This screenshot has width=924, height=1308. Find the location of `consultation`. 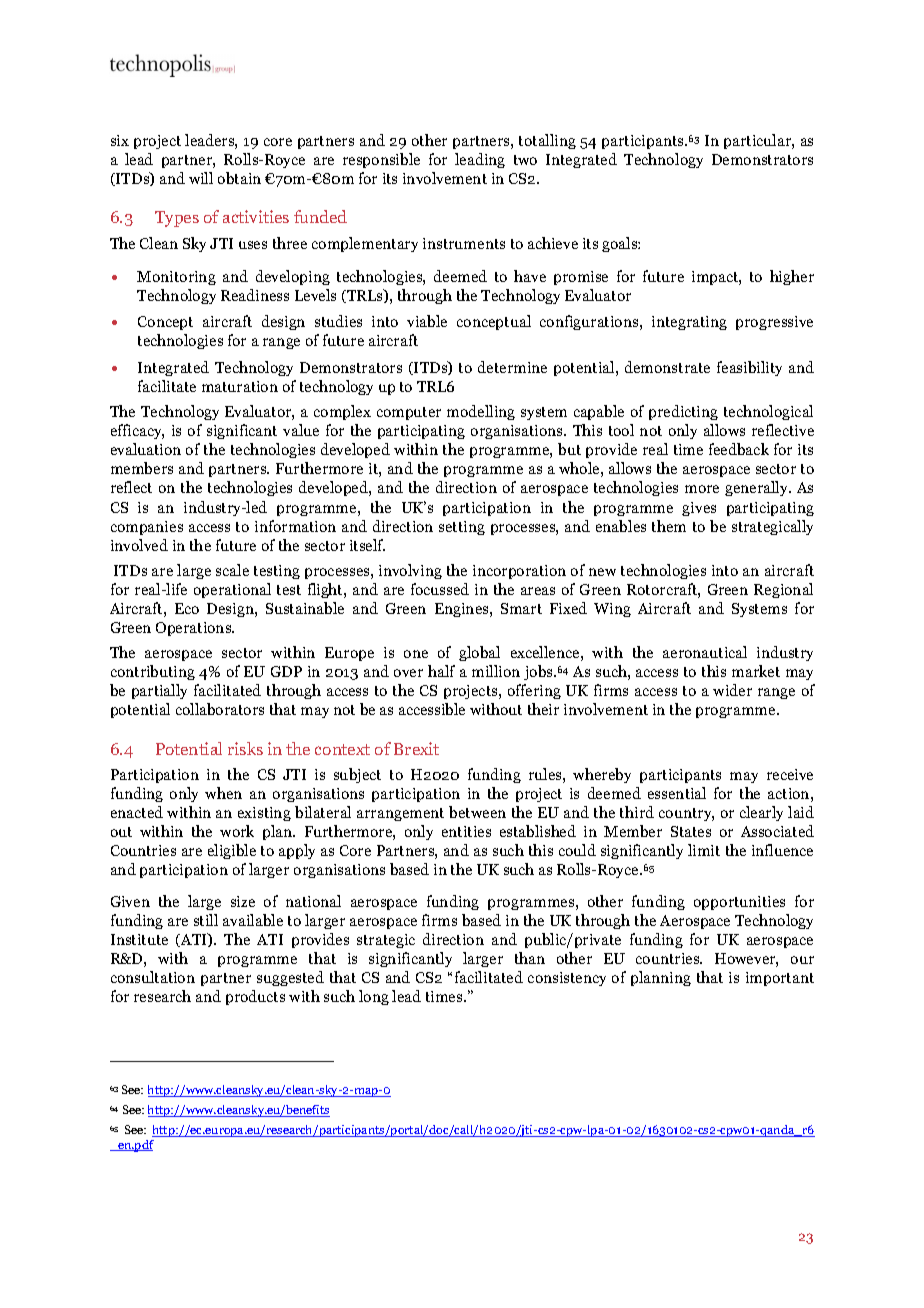

consultation is located at coordinates (153, 977).
